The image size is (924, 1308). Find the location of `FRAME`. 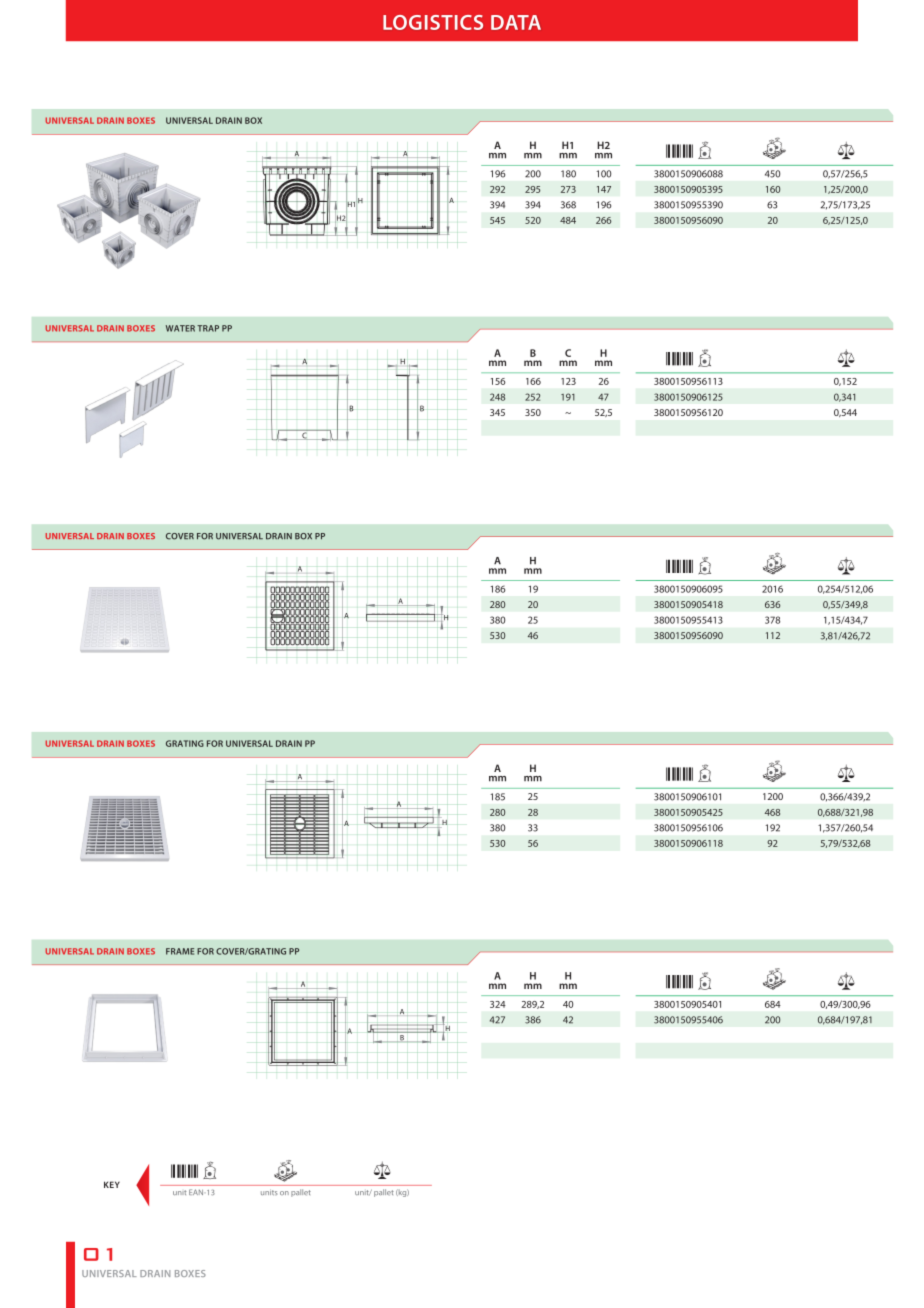

FRAME is located at coordinates (180, 951).
